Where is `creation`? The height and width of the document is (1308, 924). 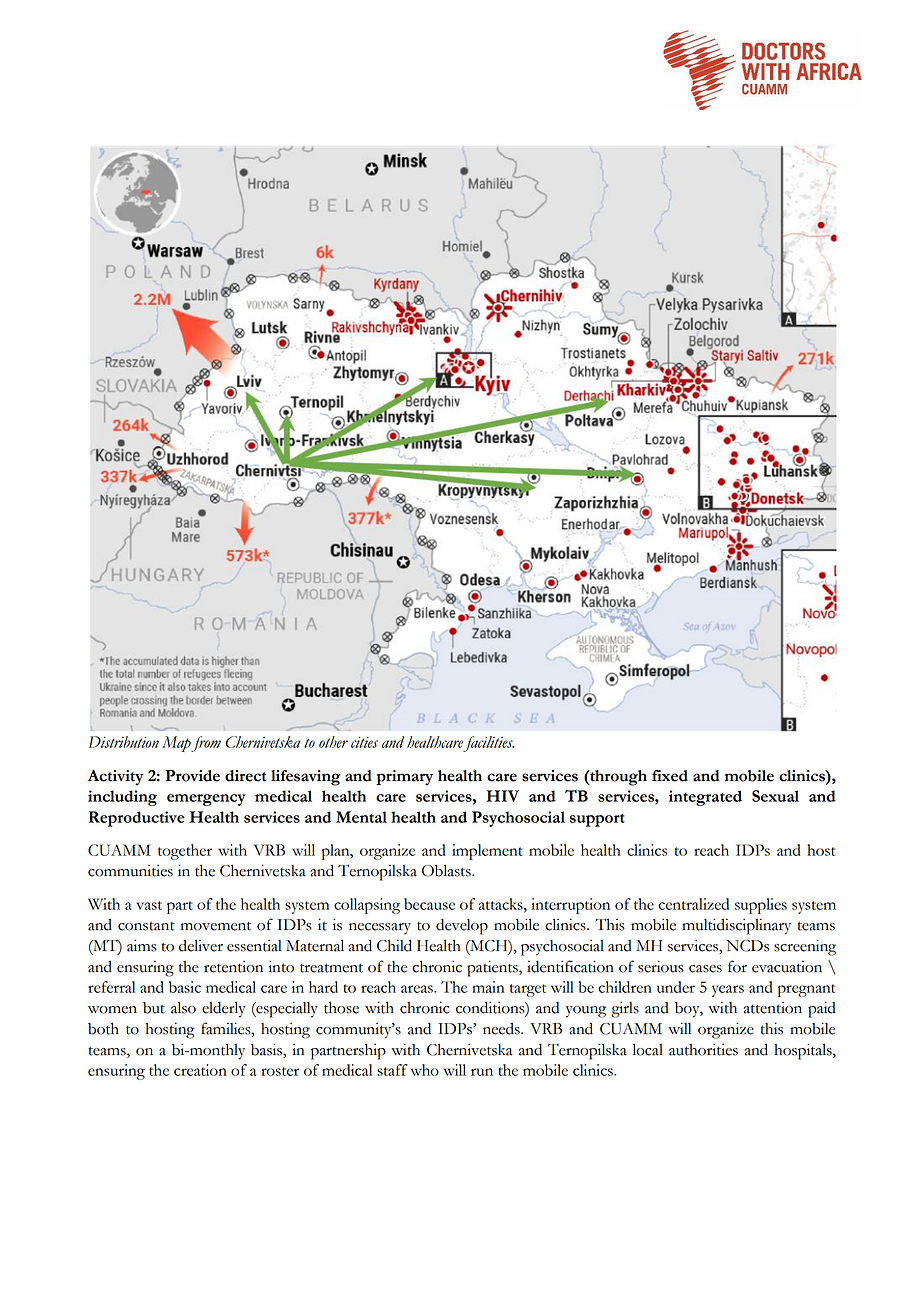
creation is located at coordinates (200, 1070).
